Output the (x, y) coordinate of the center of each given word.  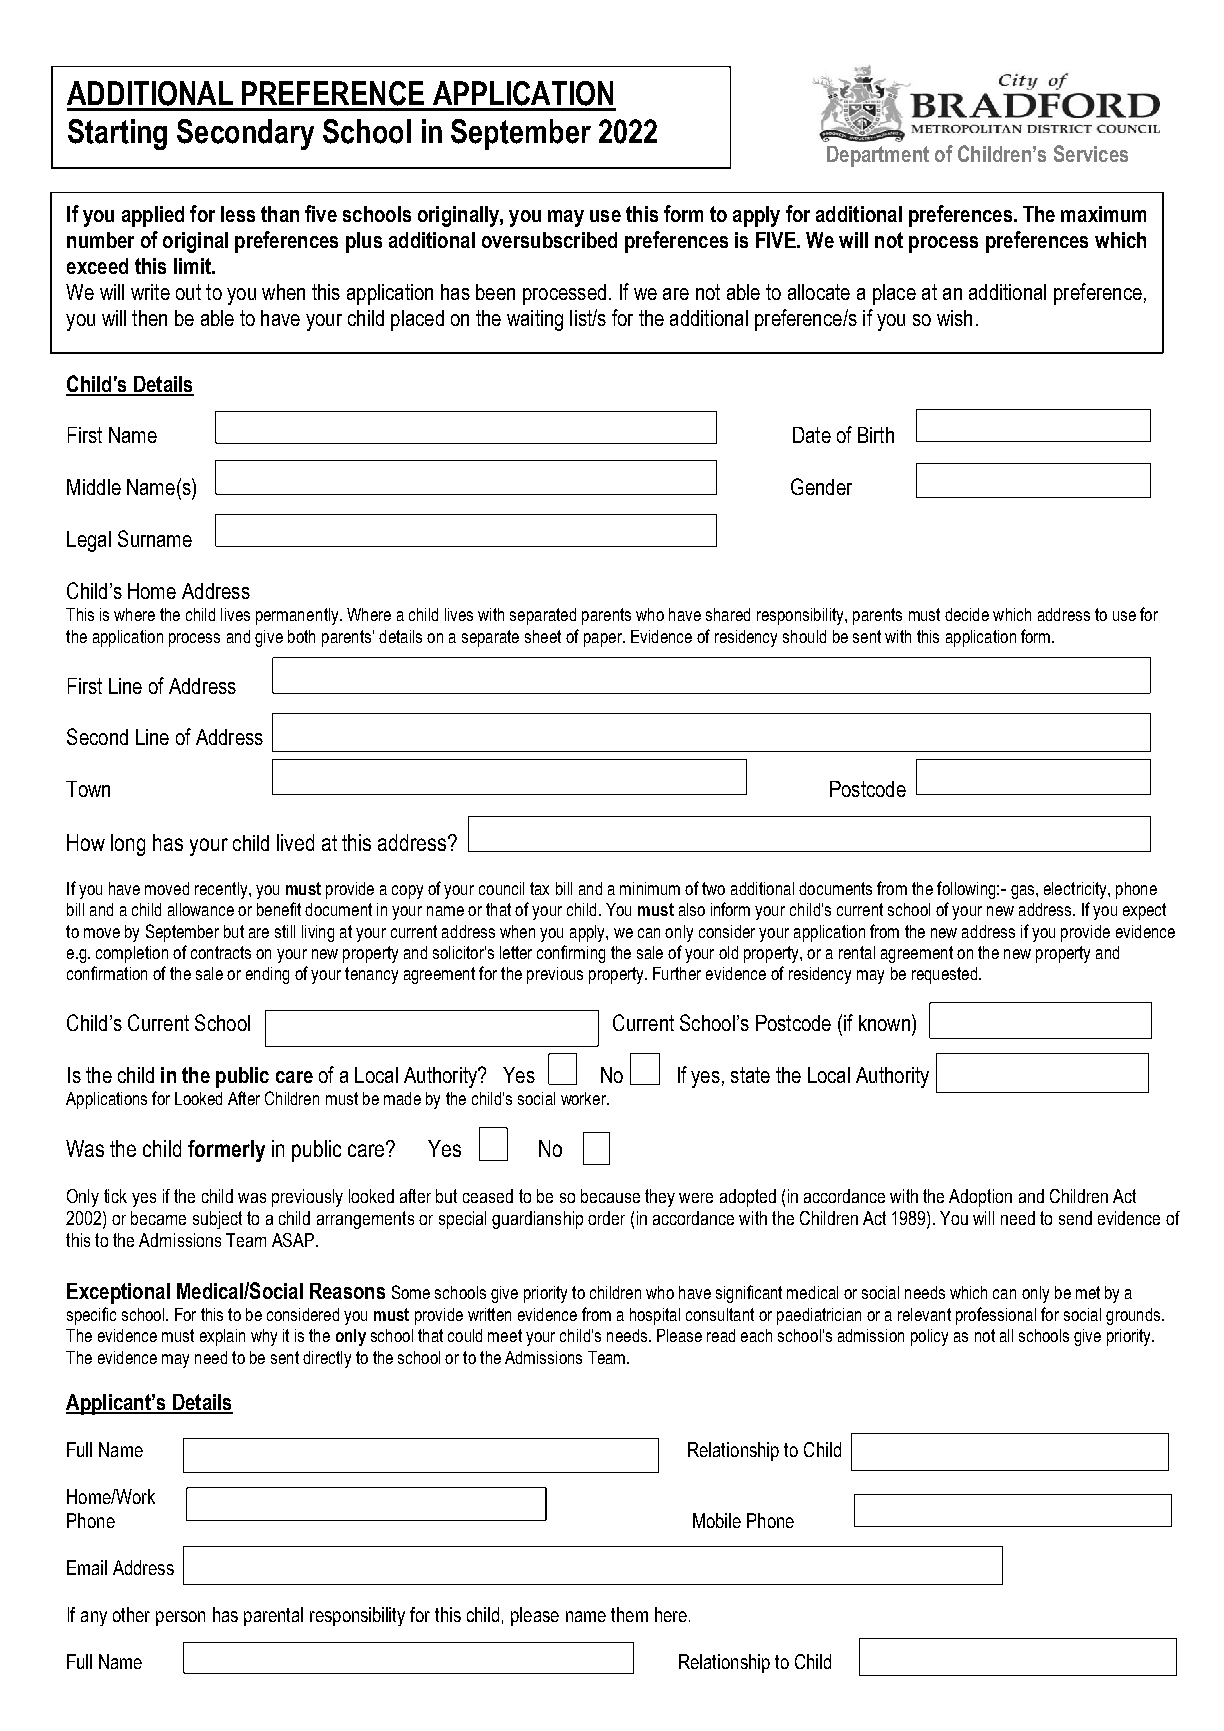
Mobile (717, 1520)
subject (217, 1220)
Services (1091, 153)
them (629, 1614)
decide (967, 614)
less (238, 214)
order (606, 1218)
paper (604, 640)
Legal (89, 541)
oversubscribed (549, 240)
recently (222, 890)
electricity (1076, 890)
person (180, 1618)
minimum (650, 888)
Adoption (980, 1198)
